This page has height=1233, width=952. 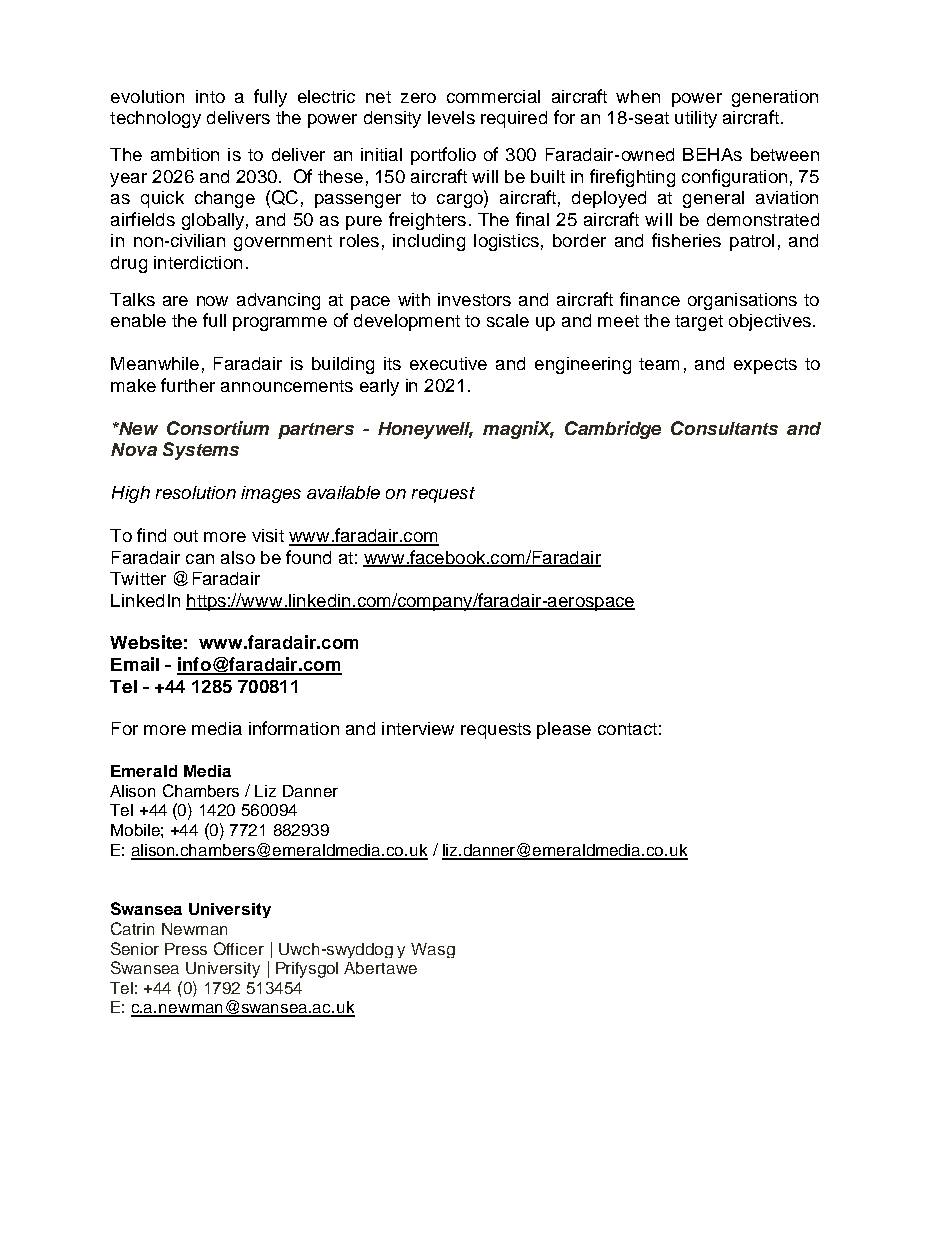 What do you see at coordinates (451, 117) in the page?
I see `levels` at bounding box center [451, 117].
